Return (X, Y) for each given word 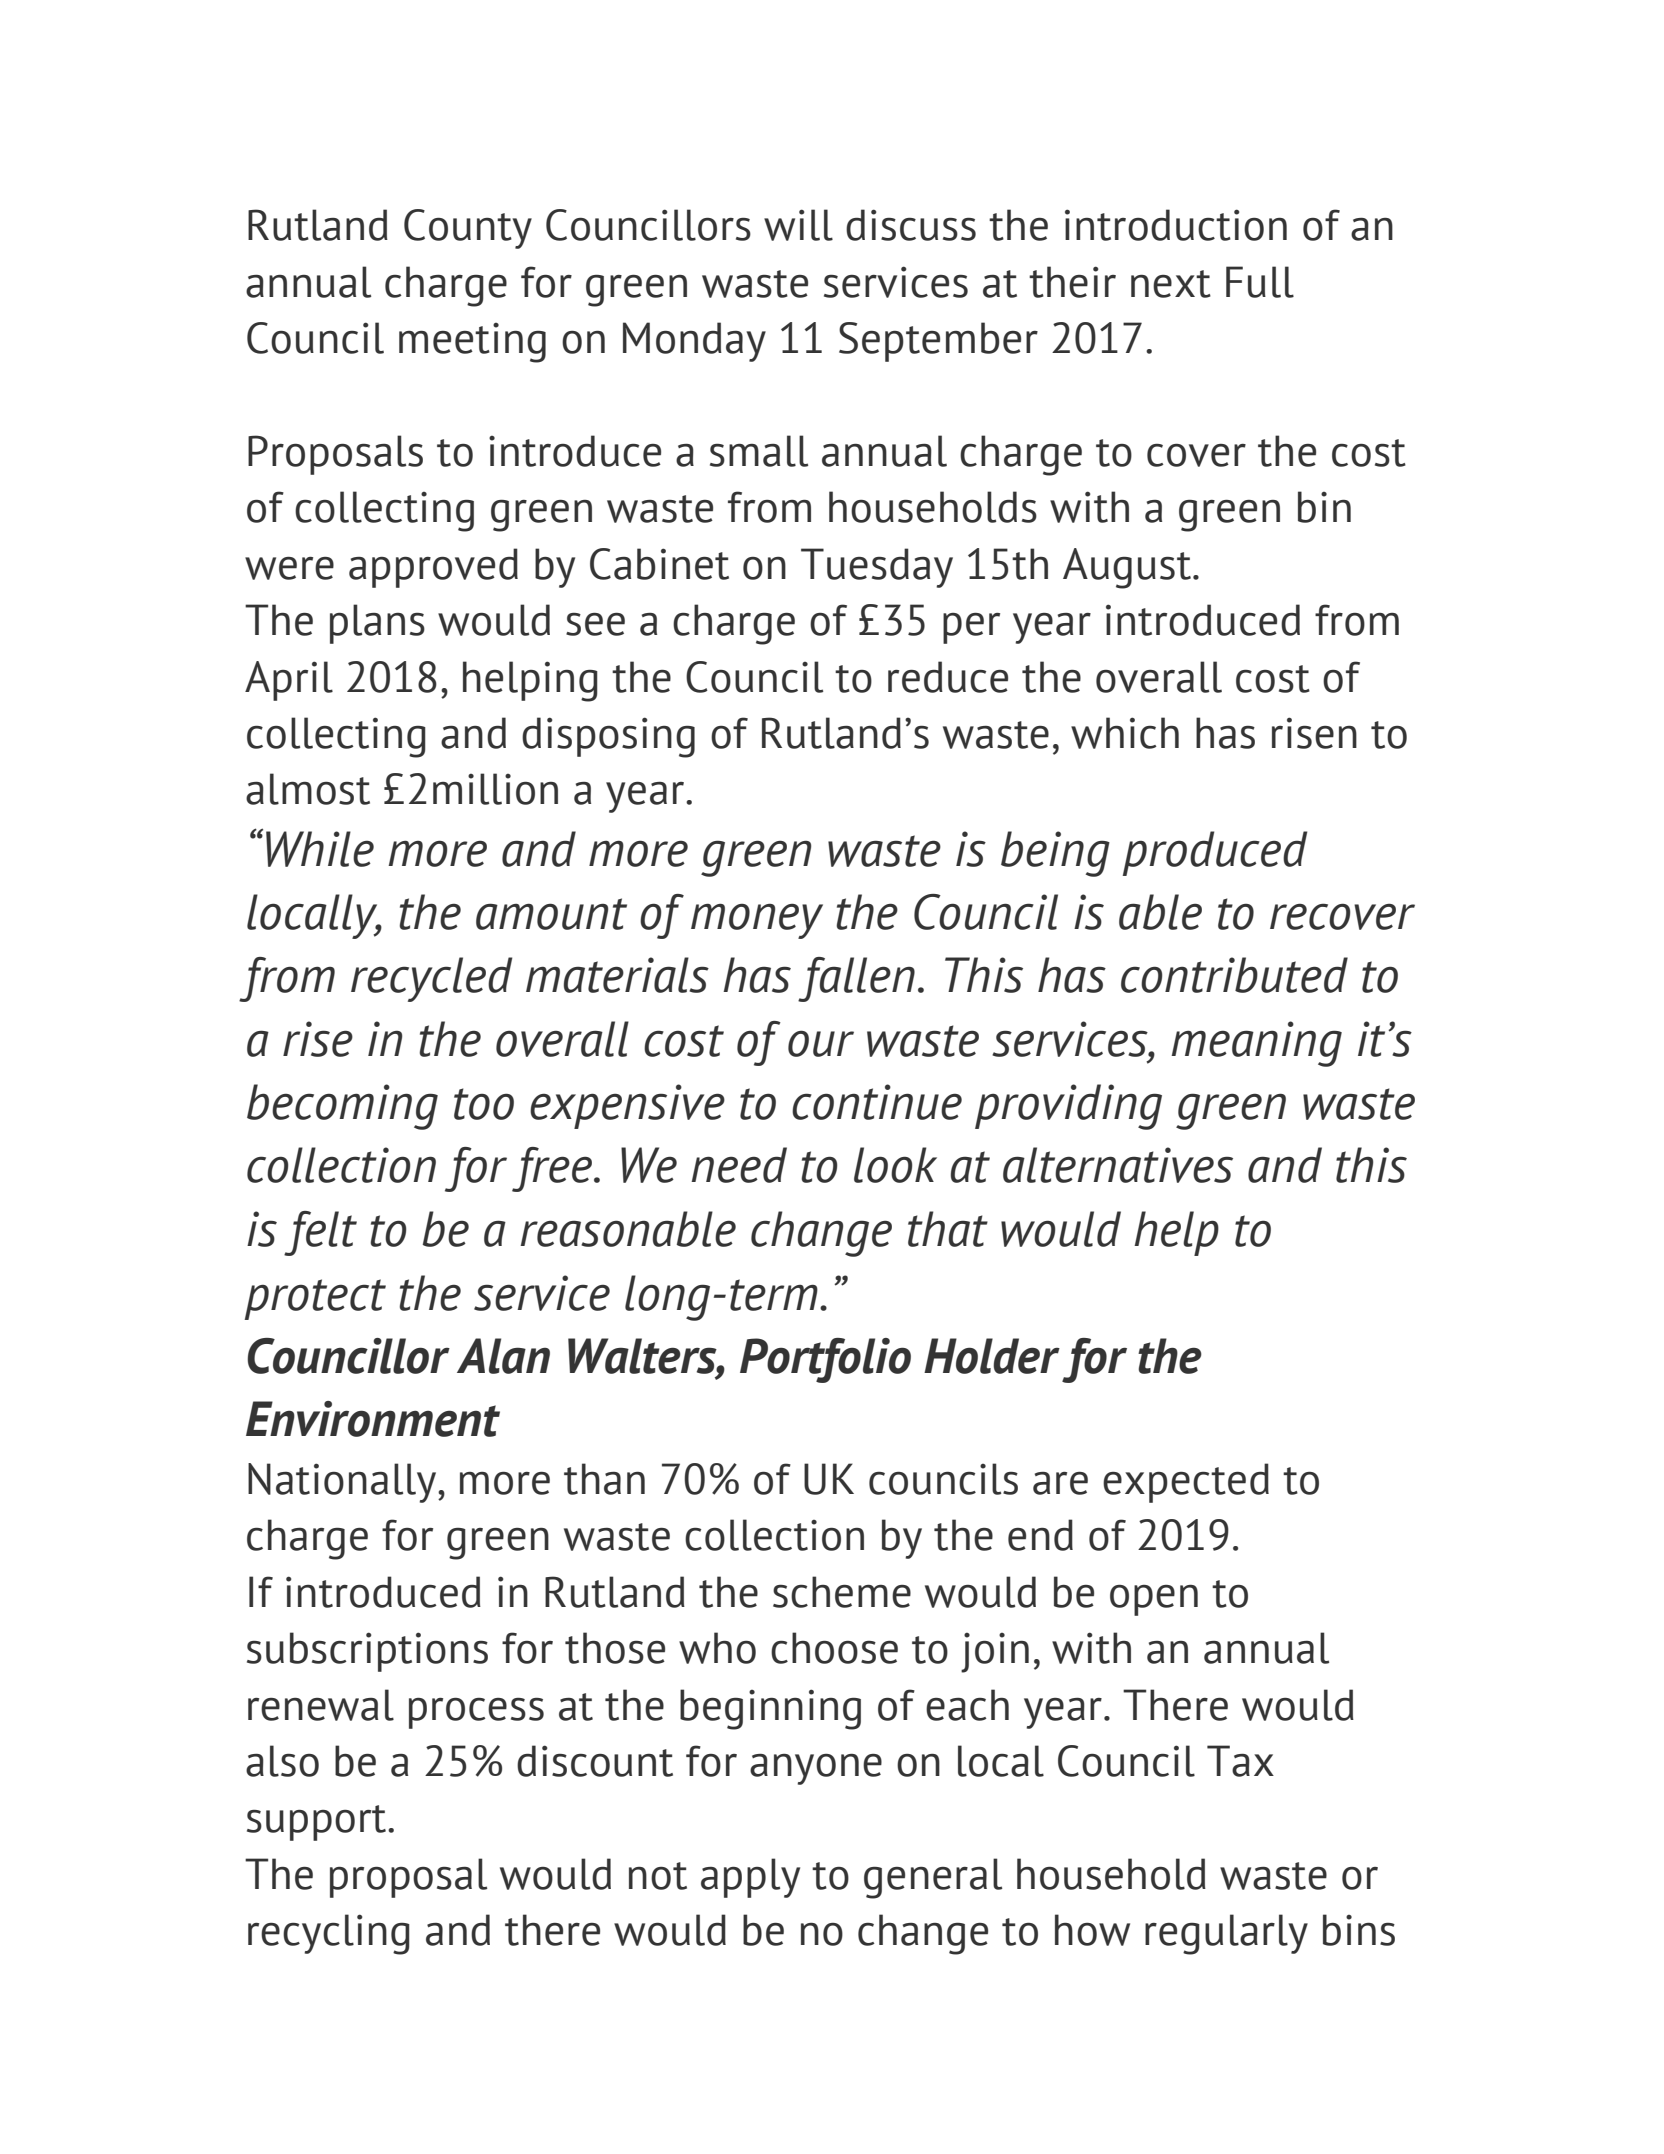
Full (1260, 282)
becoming (342, 1107)
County (468, 229)
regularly (1226, 1934)
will (798, 225)
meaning (1256, 1044)
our (821, 1043)
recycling (329, 1934)
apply (750, 1878)
